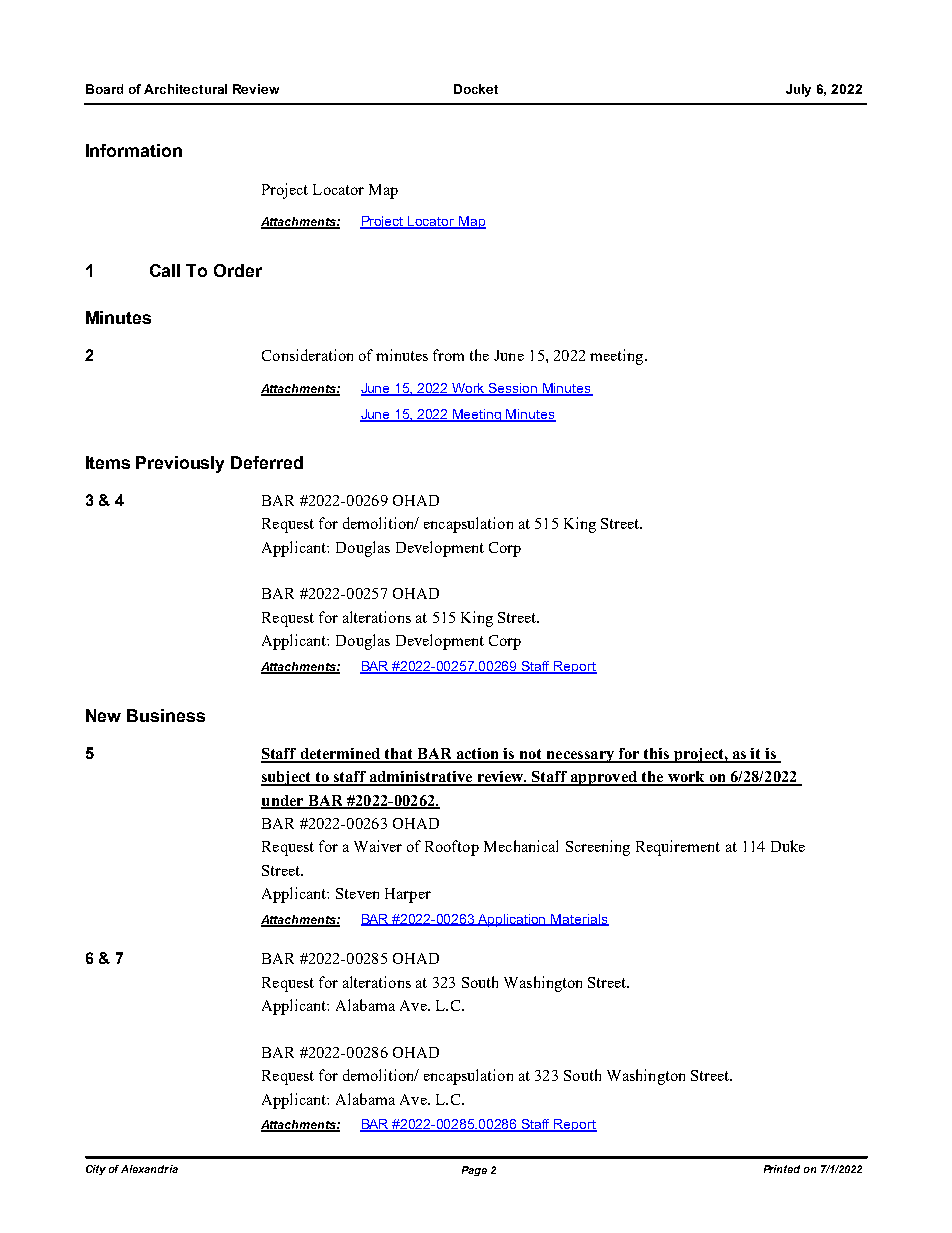  Describe the element at coordinates (180, 464) in the image. I see `Previously` at that location.
